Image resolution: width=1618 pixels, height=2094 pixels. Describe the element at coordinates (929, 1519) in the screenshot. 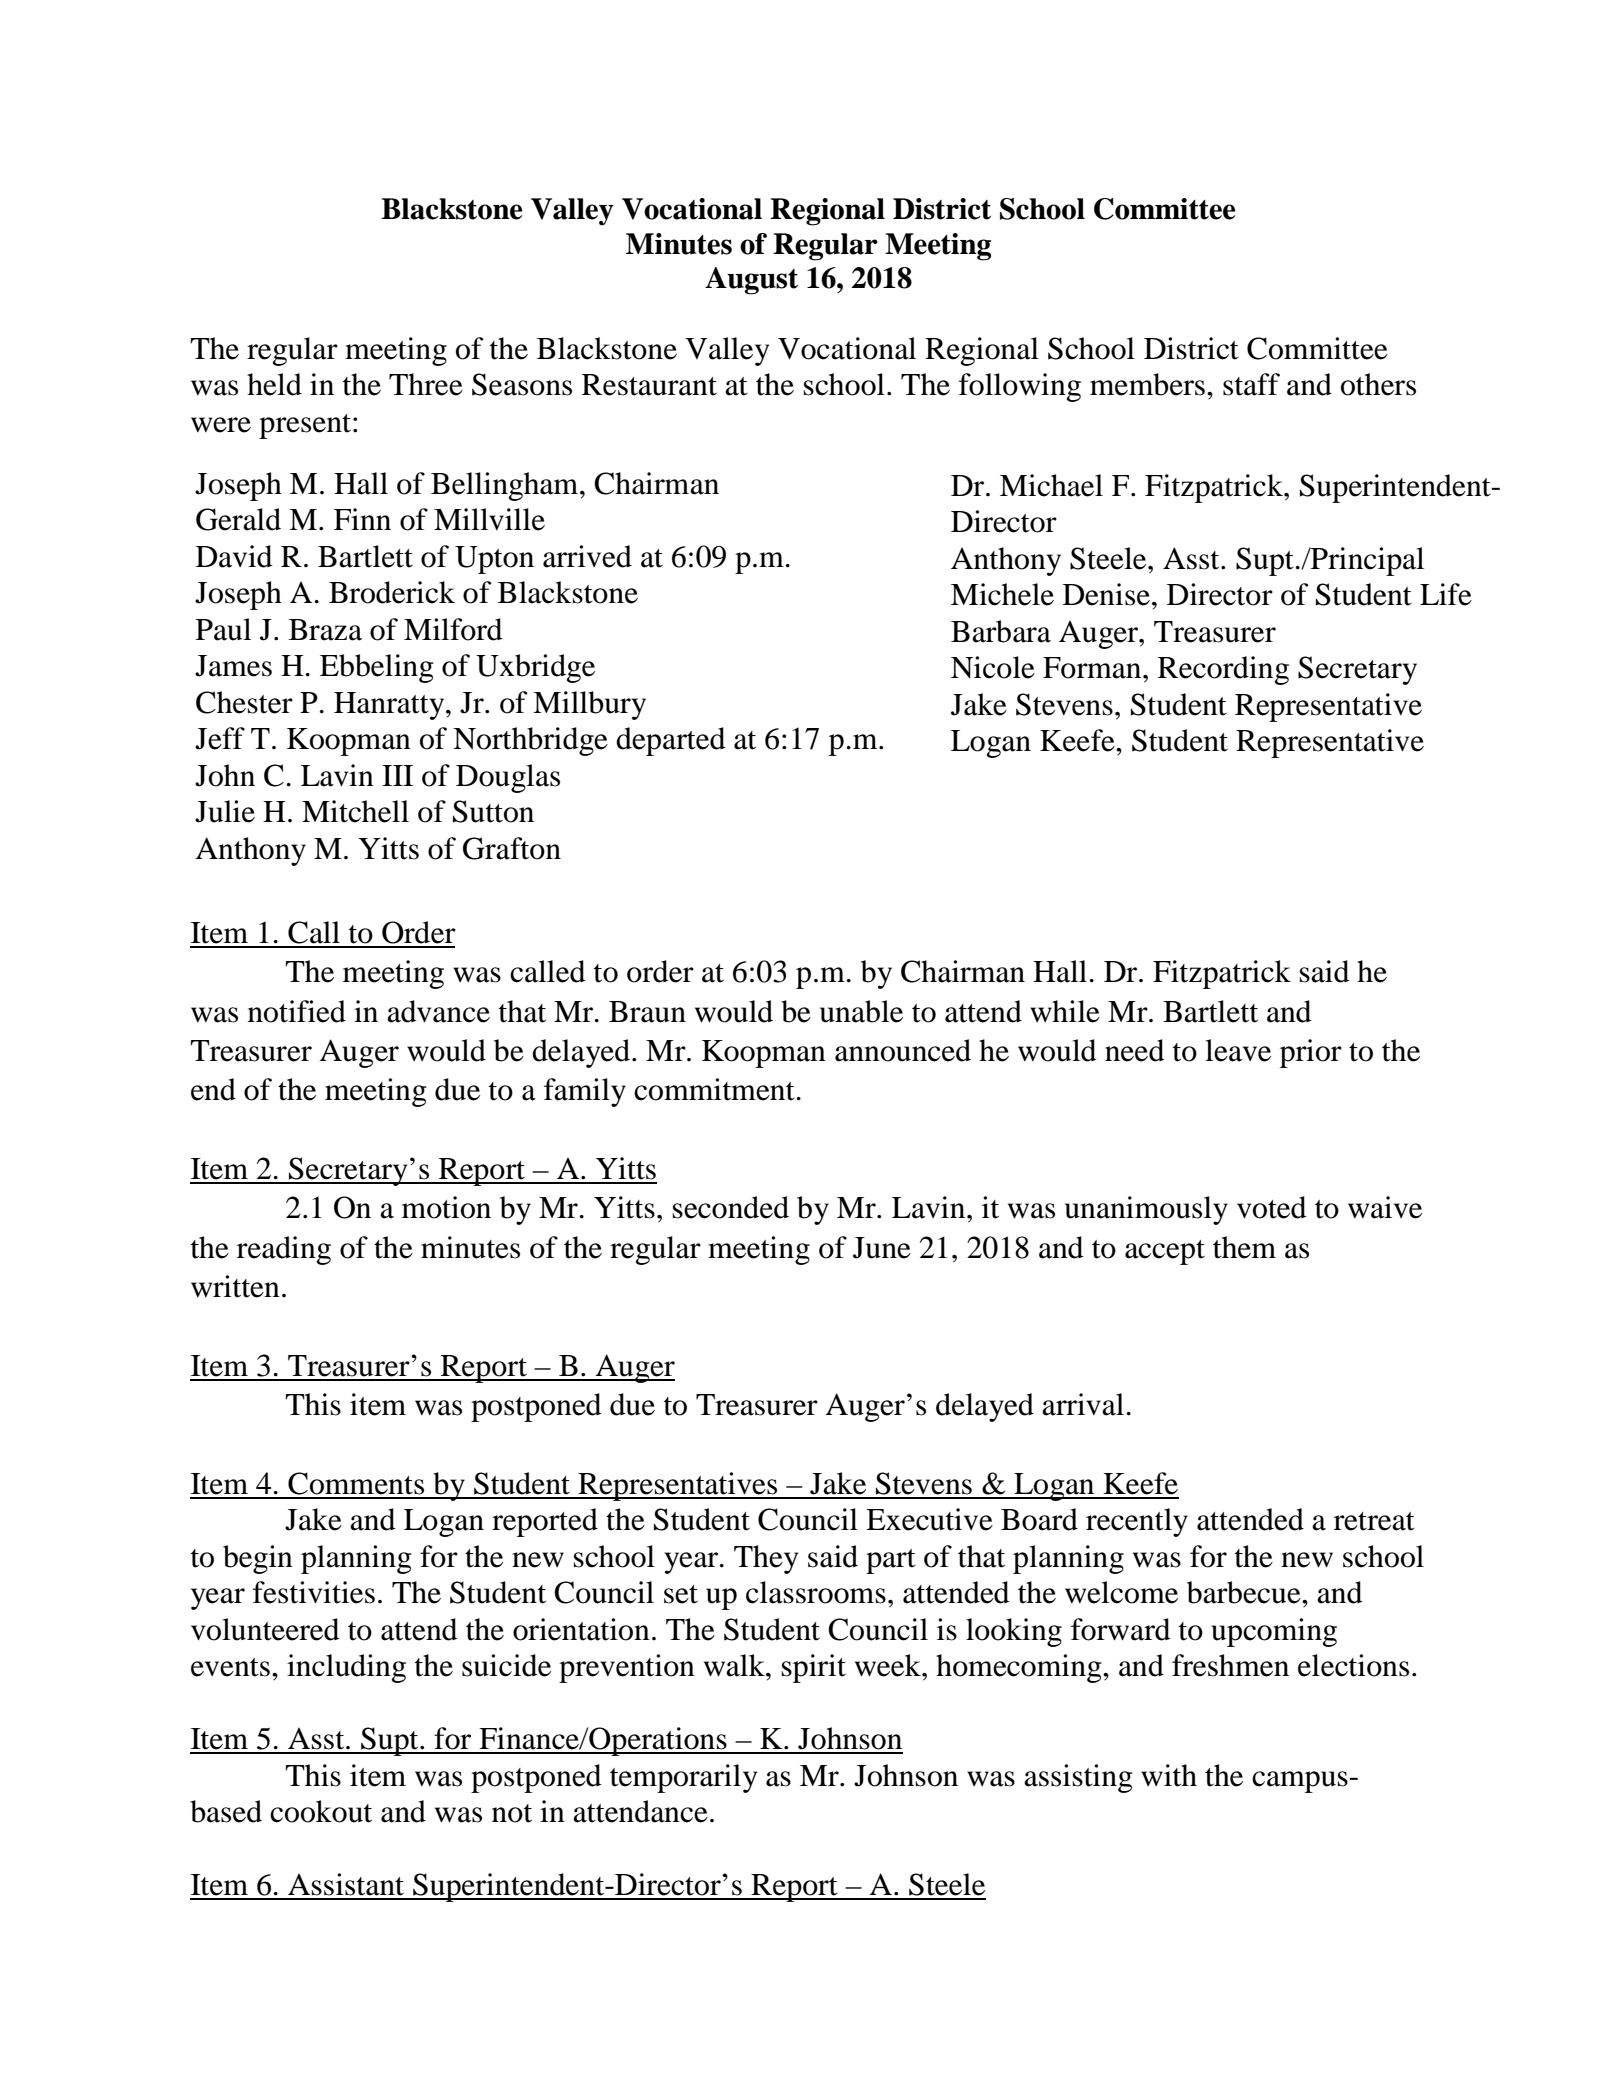

I see `Executive` at that location.
